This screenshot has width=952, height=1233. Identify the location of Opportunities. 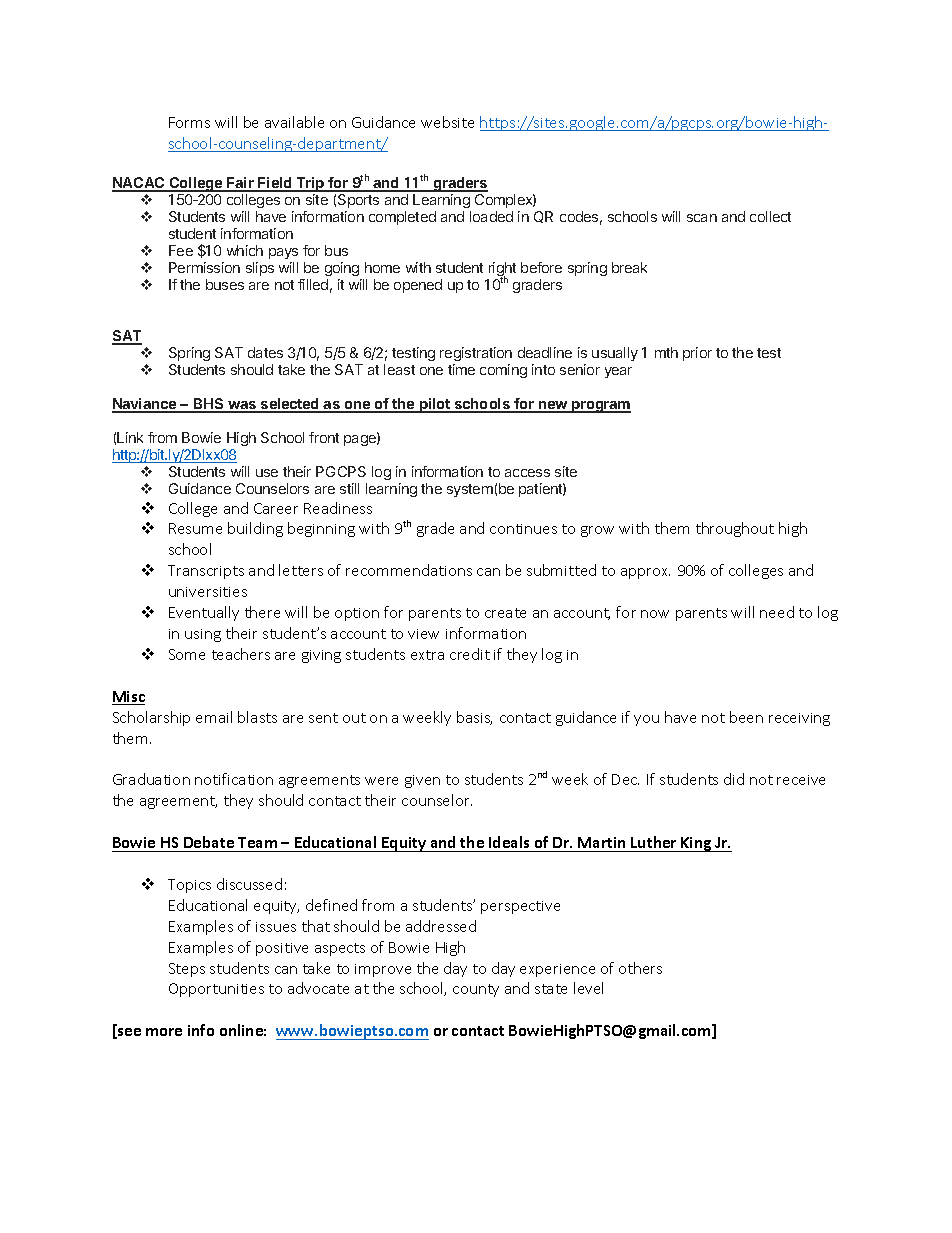
(216, 990).
